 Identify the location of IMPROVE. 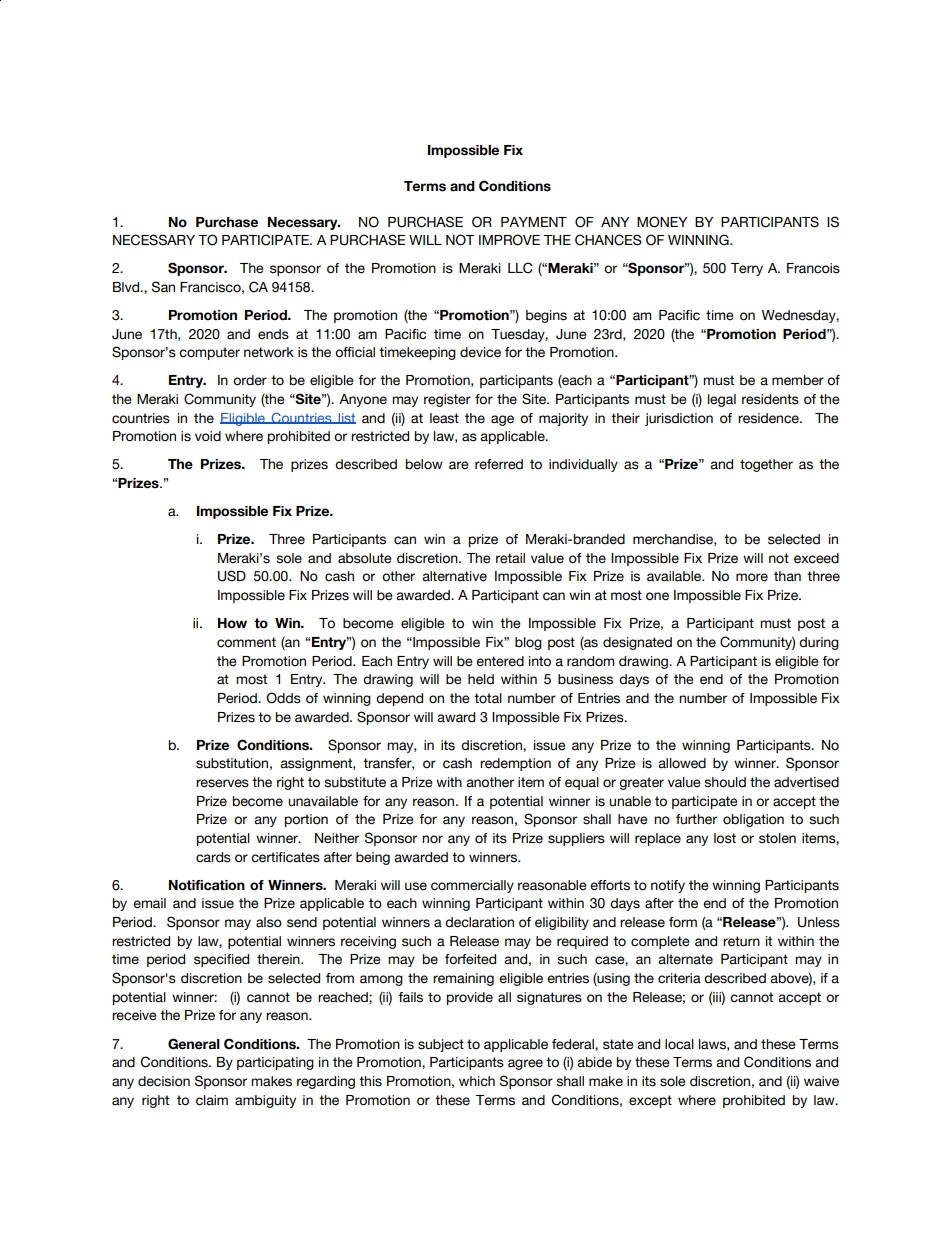
(509, 240).
